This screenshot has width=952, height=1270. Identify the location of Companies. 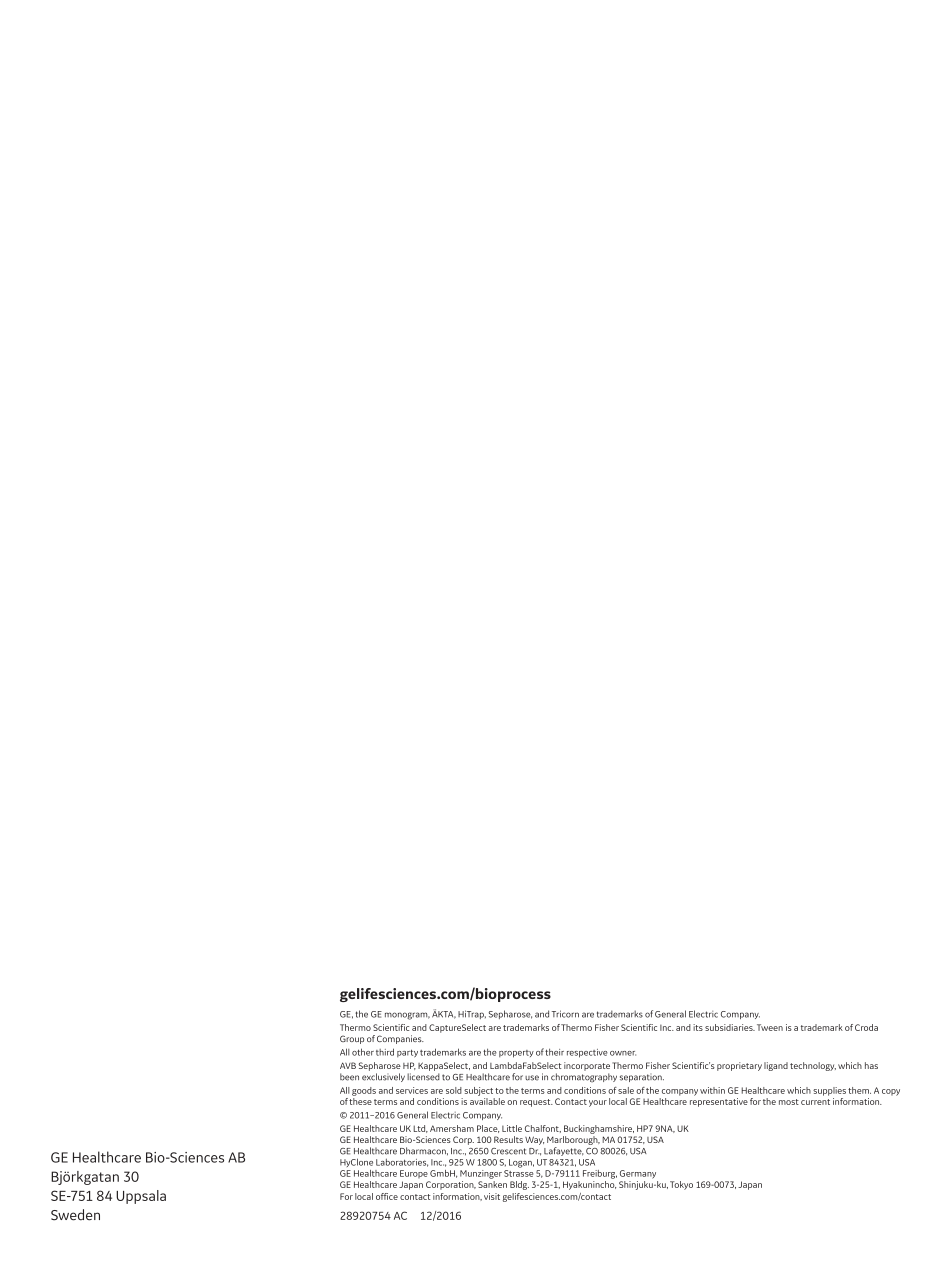
(400, 1039).
